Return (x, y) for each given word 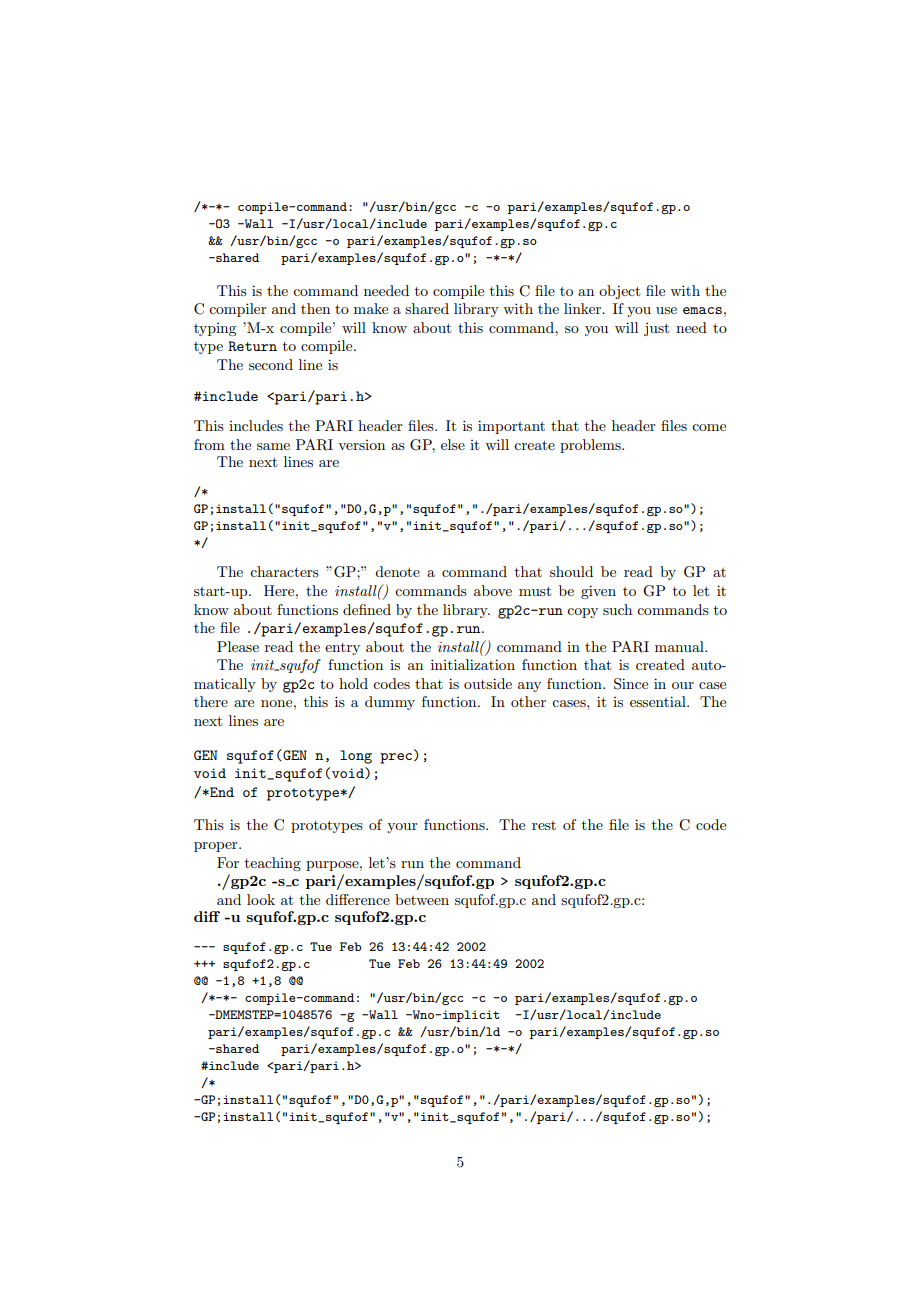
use (666, 310)
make (371, 308)
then (315, 308)
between (422, 899)
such (617, 609)
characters (284, 571)
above (493, 590)
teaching (273, 864)
